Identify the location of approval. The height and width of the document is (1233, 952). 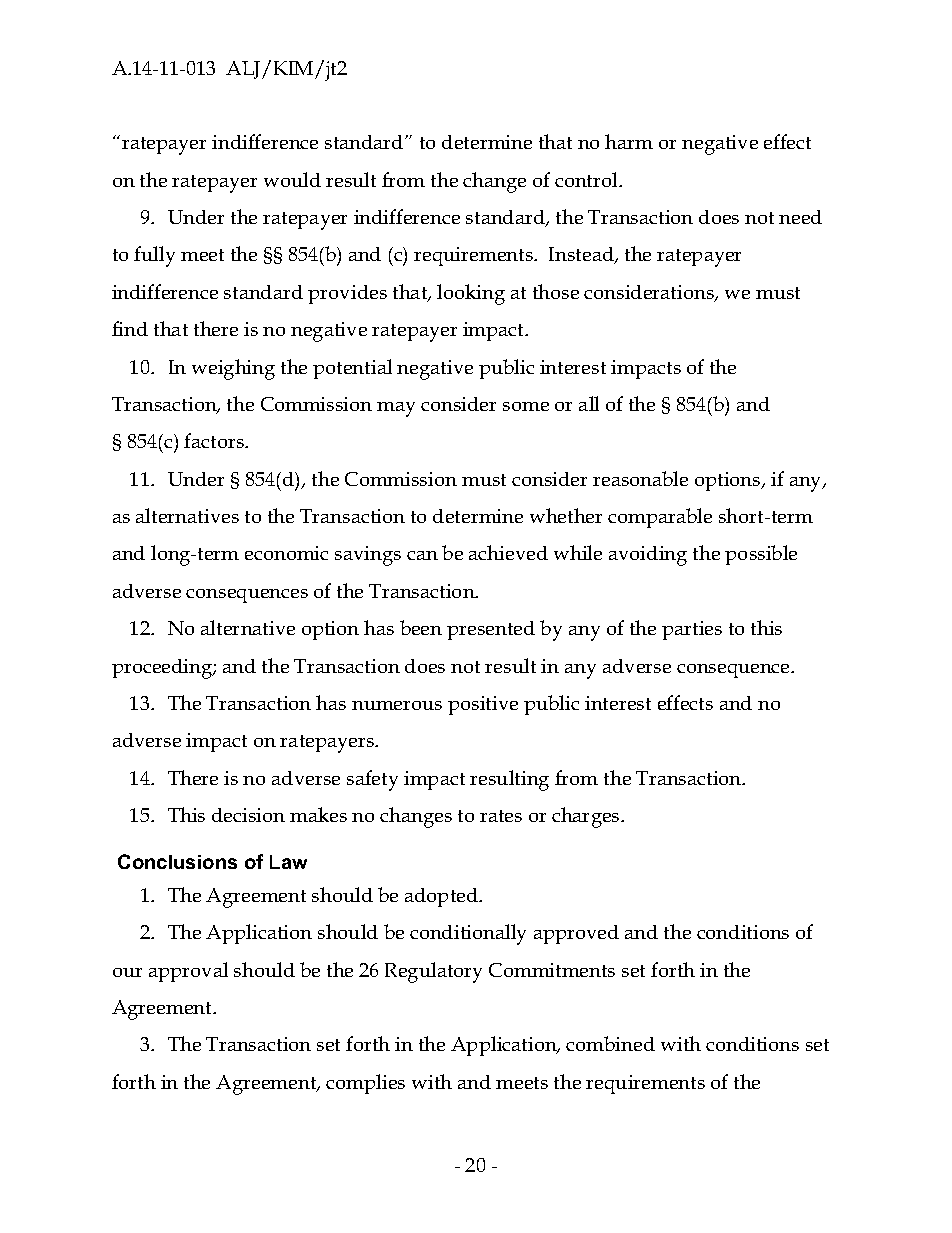
(188, 972).
